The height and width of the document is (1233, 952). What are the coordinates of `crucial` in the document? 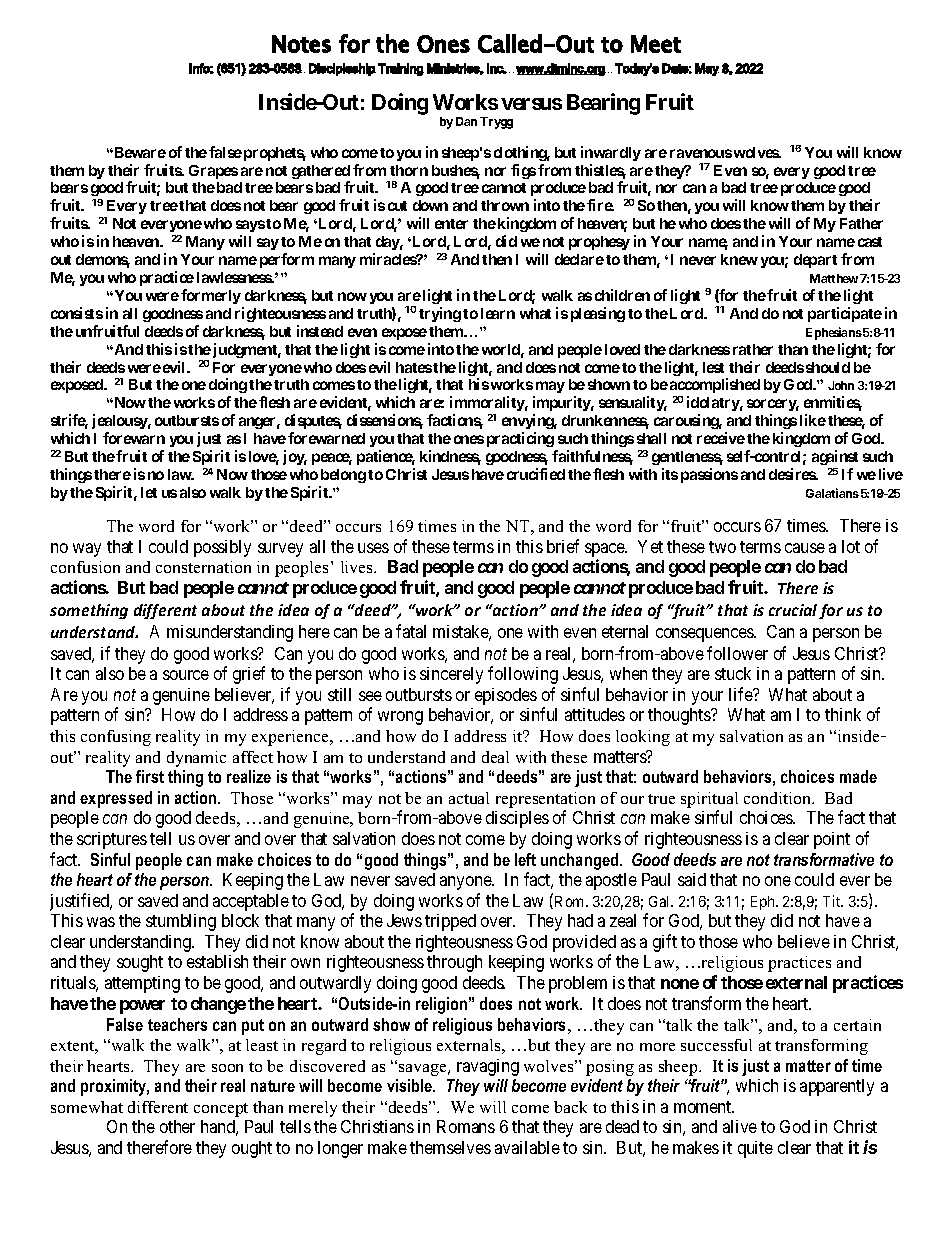 It's located at (793, 610).
